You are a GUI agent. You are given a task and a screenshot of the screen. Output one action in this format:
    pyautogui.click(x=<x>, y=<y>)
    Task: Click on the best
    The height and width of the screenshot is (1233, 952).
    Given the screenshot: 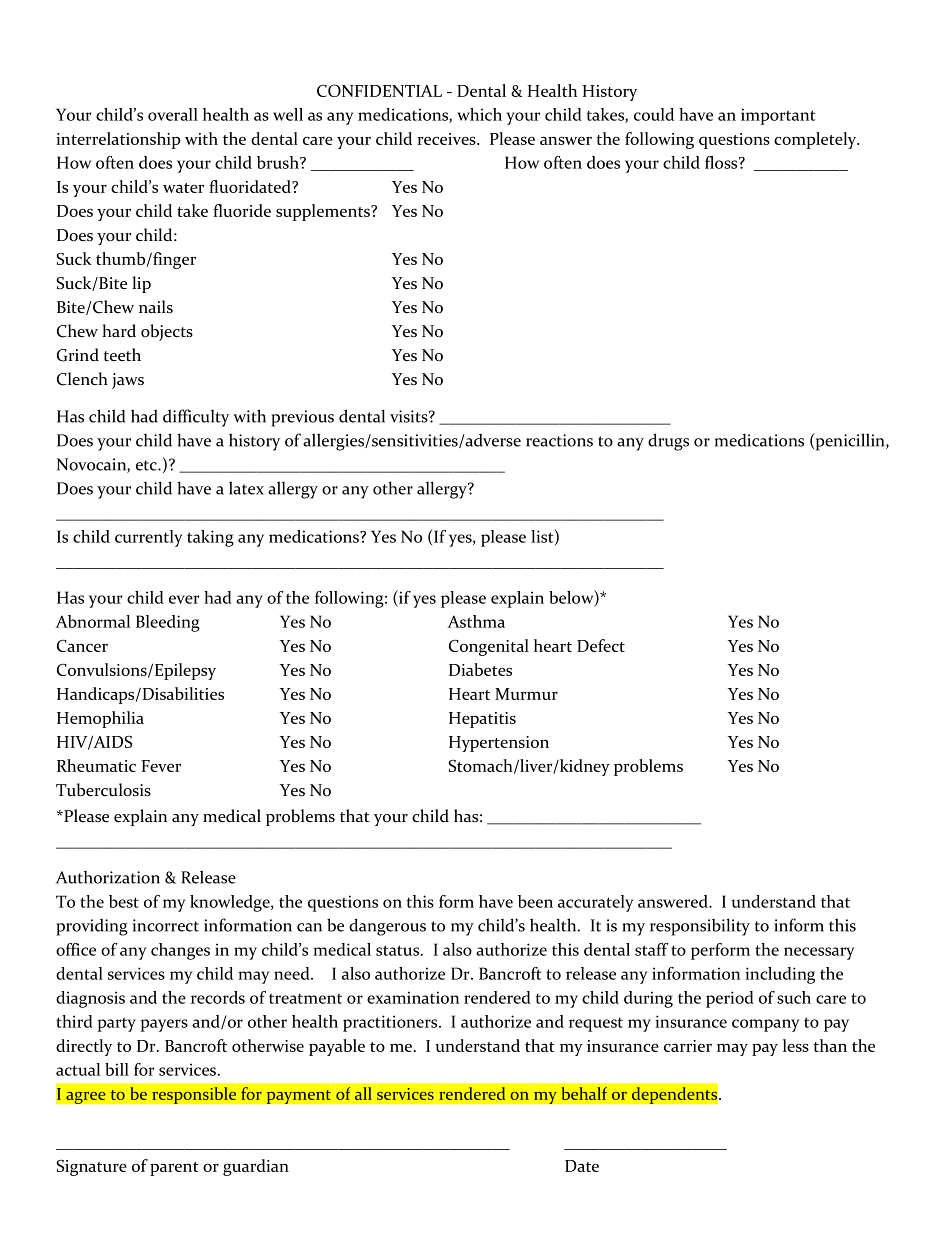 What is the action you would take?
    pyautogui.click(x=124, y=901)
